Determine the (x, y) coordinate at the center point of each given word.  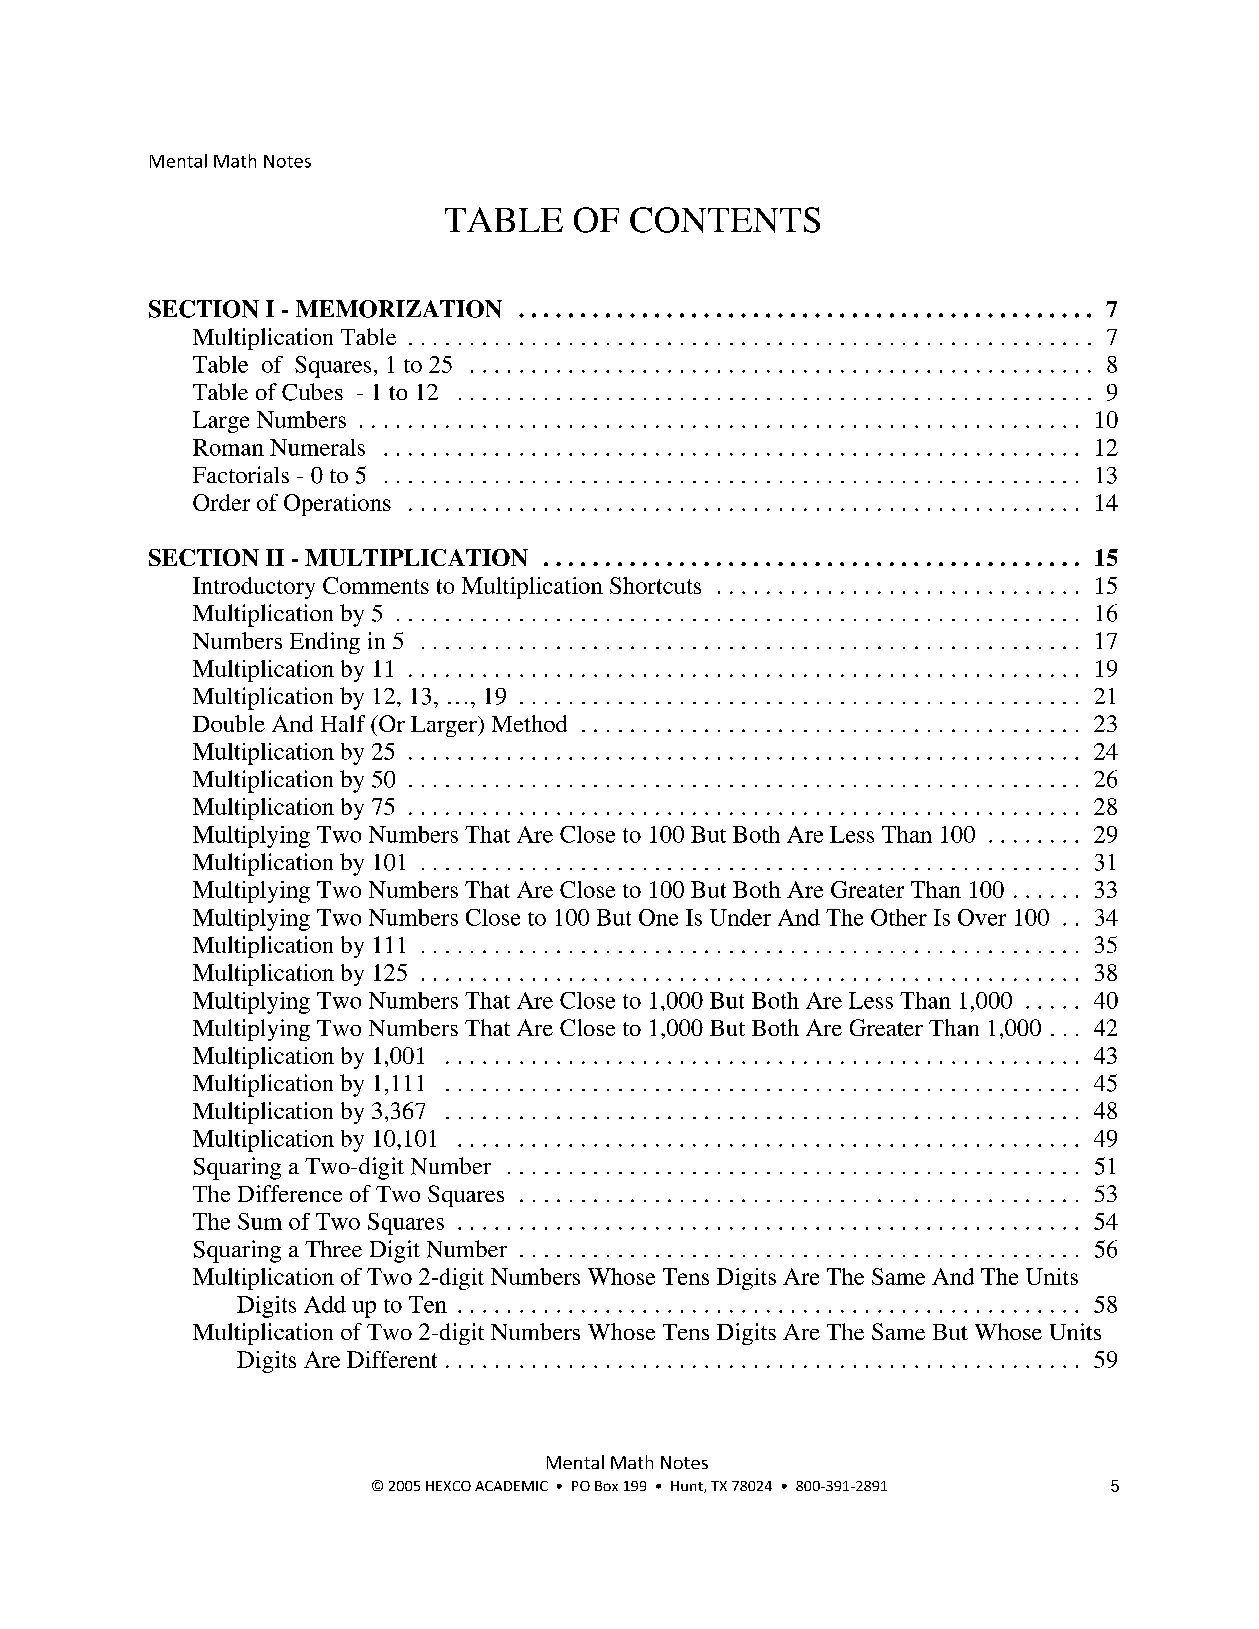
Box (606, 1486)
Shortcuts (655, 585)
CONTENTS (725, 220)
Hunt (688, 1487)
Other (899, 917)
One (658, 917)
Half (343, 723)
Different (392, 1359)
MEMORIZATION (399, 309)
